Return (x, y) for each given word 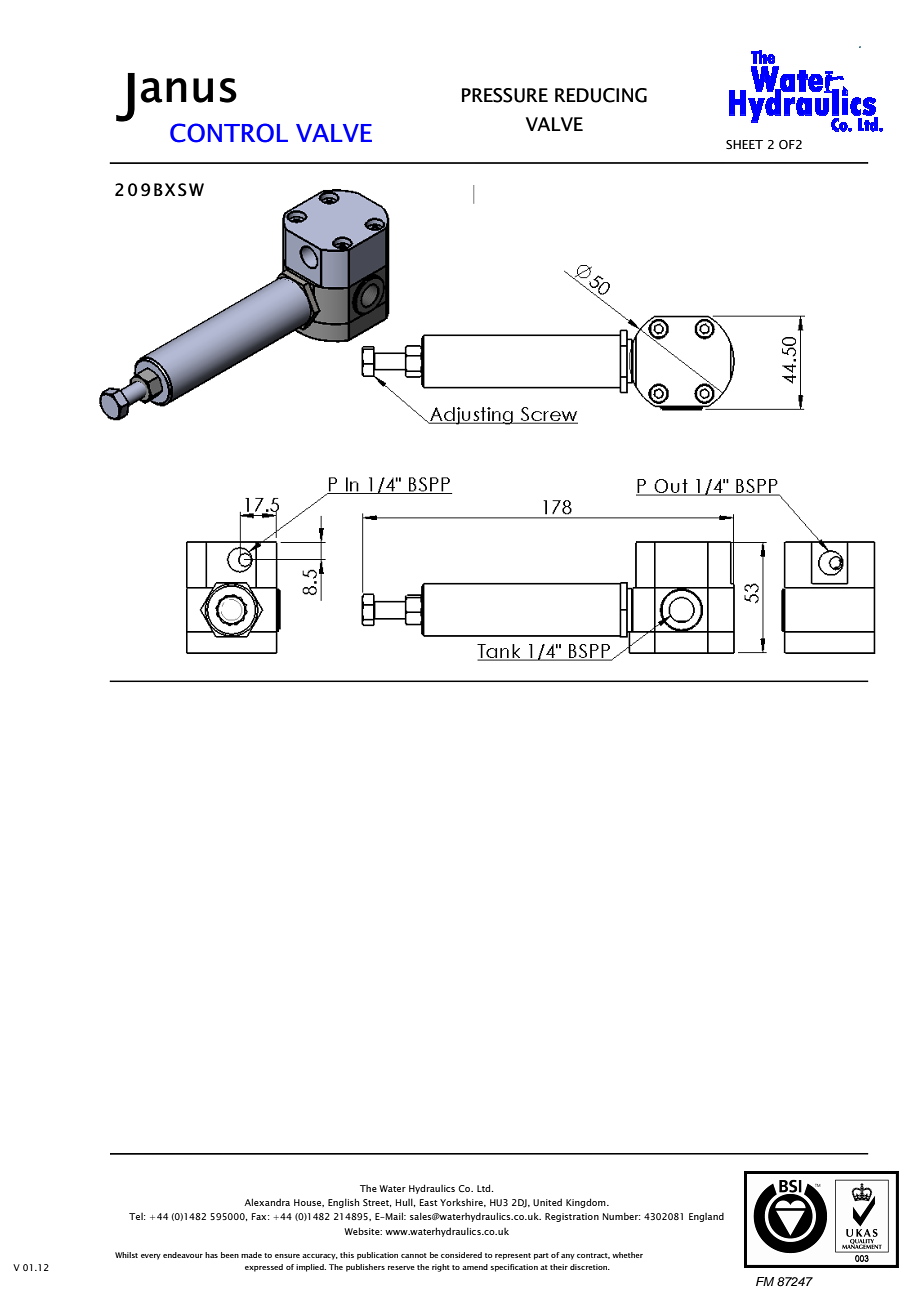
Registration (572, 1217)
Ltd (485, 1188)
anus (189, 90)
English (343, 1203)
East (429, 1202)
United (547, 1202)
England (706, 1217)
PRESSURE (505, 95)
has (211, 1255)
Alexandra (267, 1202)
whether (627, 1255)
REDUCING (601, 95)
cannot (414, 1255)
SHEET (744, 144)
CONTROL (229, 133)
